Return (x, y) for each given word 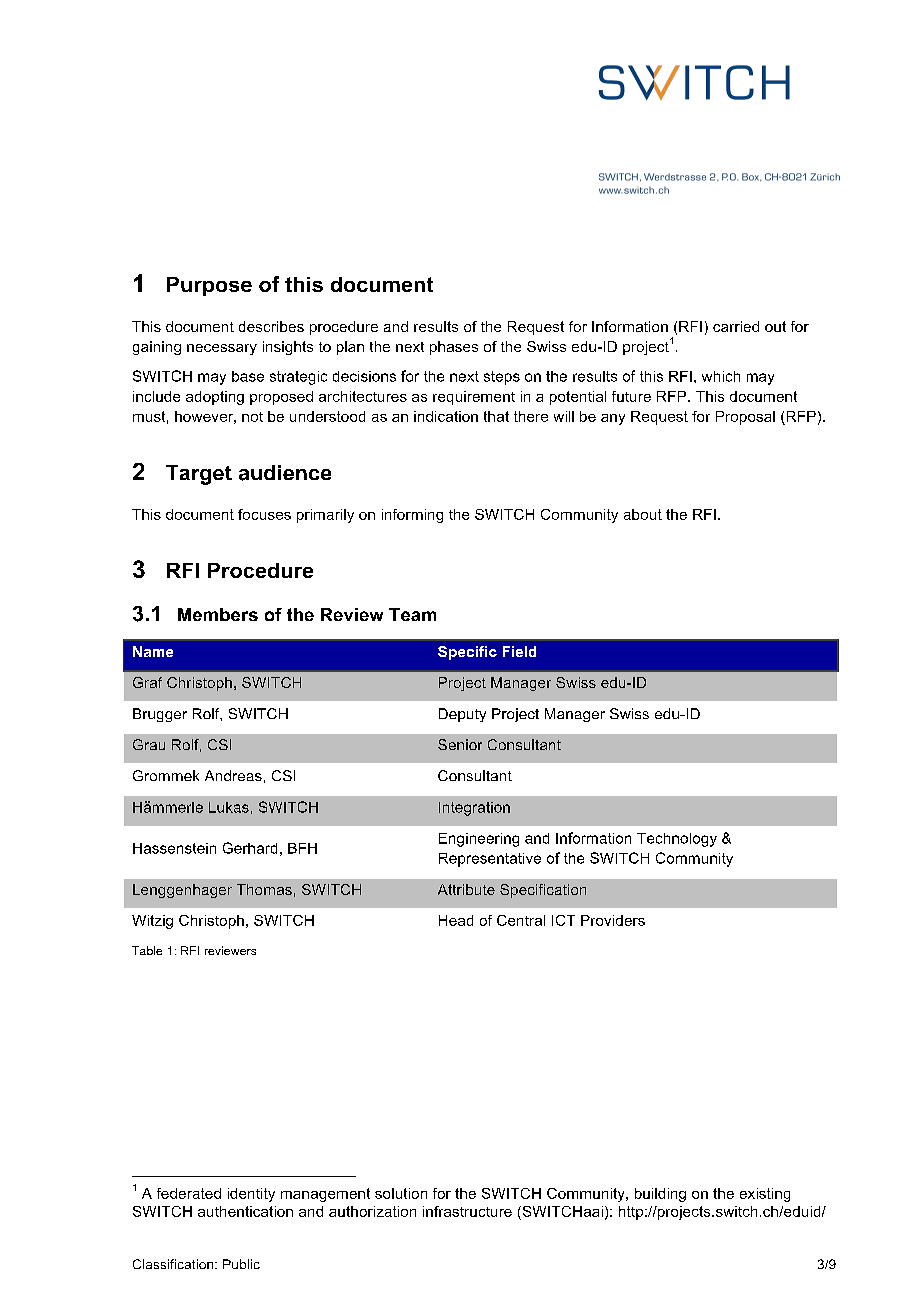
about (643, 514)
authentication (245, 1211)
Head (456, 920)
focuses (264, 514)
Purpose (209, 286)
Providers (613, 920)
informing (412, 516)
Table (147, 950)
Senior (460, 744)
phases (454, 348)
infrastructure (467, 1211)
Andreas (233, 775)
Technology (677, 840)
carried (736, 326)
